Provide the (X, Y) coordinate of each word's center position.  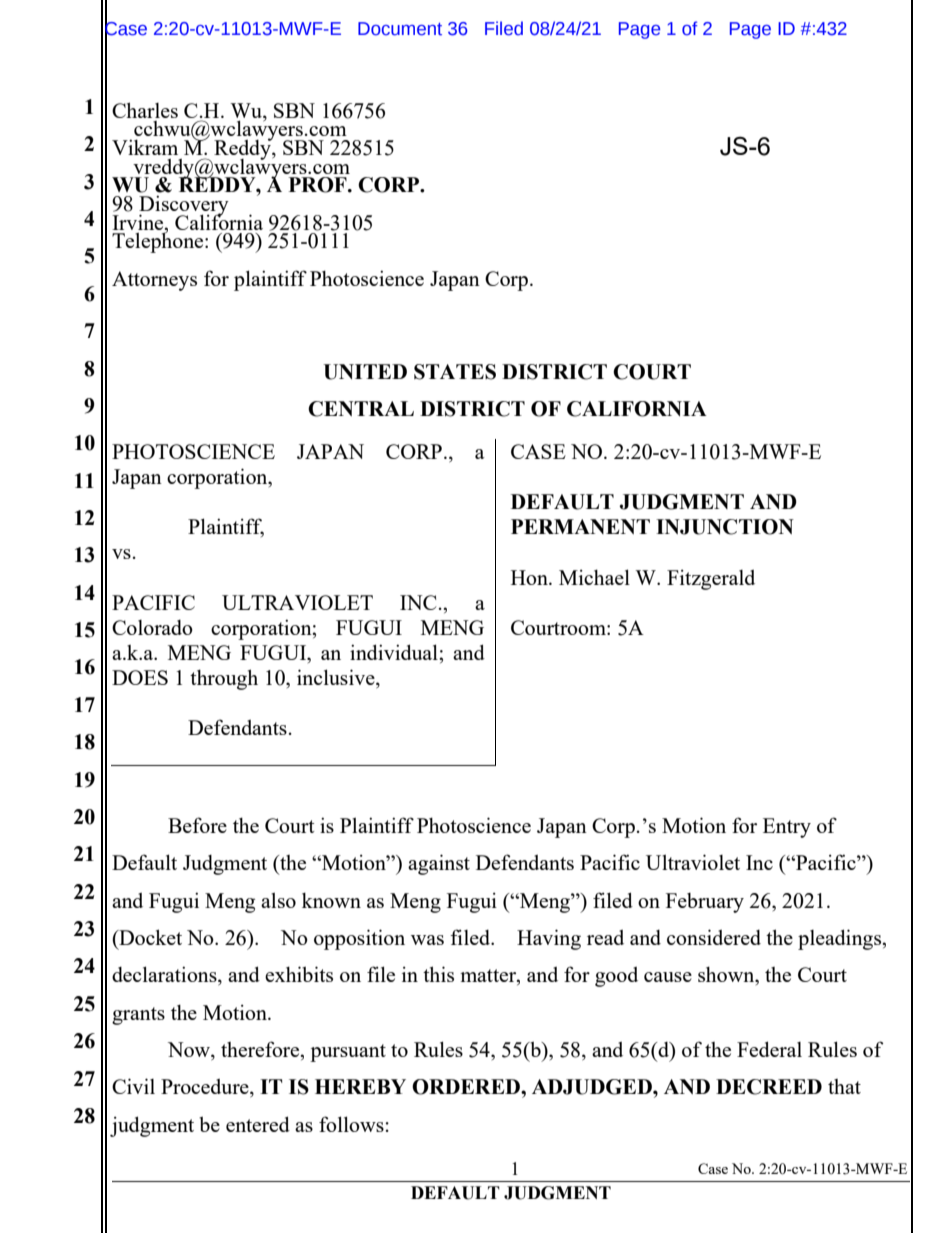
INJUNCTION (725, 527)
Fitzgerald (711, 579)
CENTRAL (361, 409)
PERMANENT (580, 526)
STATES (455, 372)
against (439, 864)
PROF (319, 185)
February (705, 903)
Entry (787, 828)
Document (400, 29)
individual (395, 652)
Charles (145, 110)
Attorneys (154, 281)
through (224, 679)
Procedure (206, 1088)
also (278, 900)
